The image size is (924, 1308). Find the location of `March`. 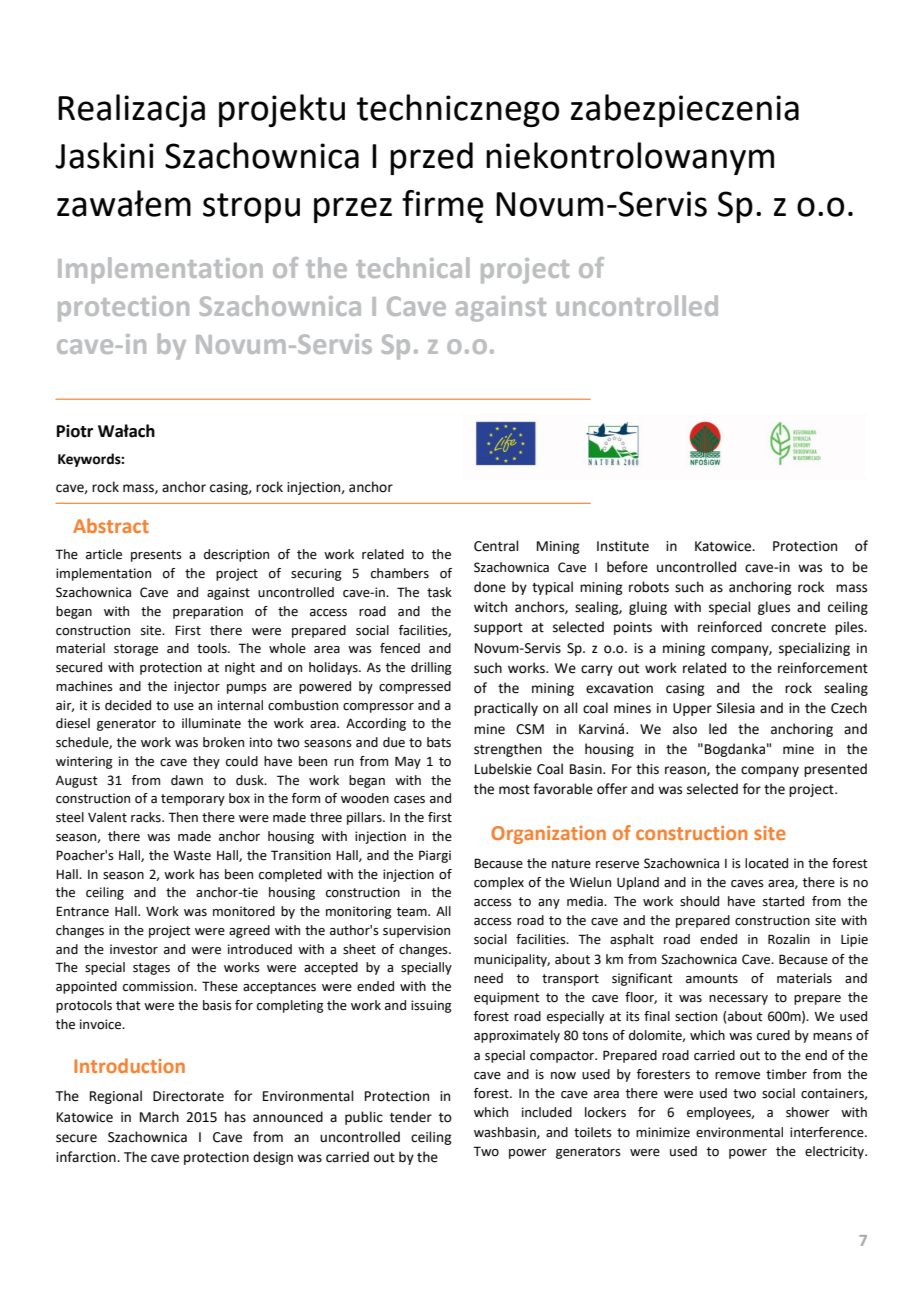

March is located at coordinates (159, 1117).
